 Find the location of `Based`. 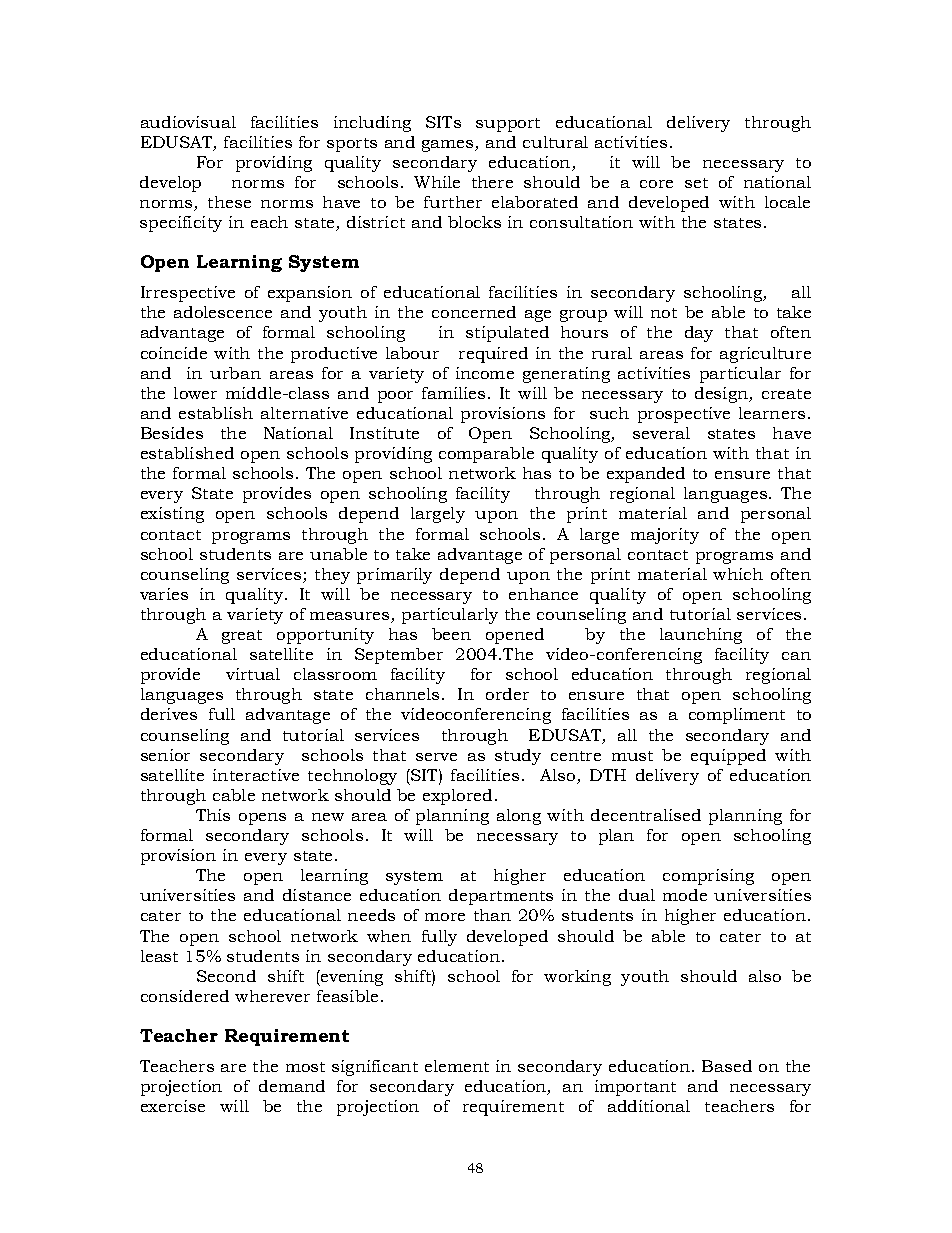

Based is located at coordinates (727, 1066).
